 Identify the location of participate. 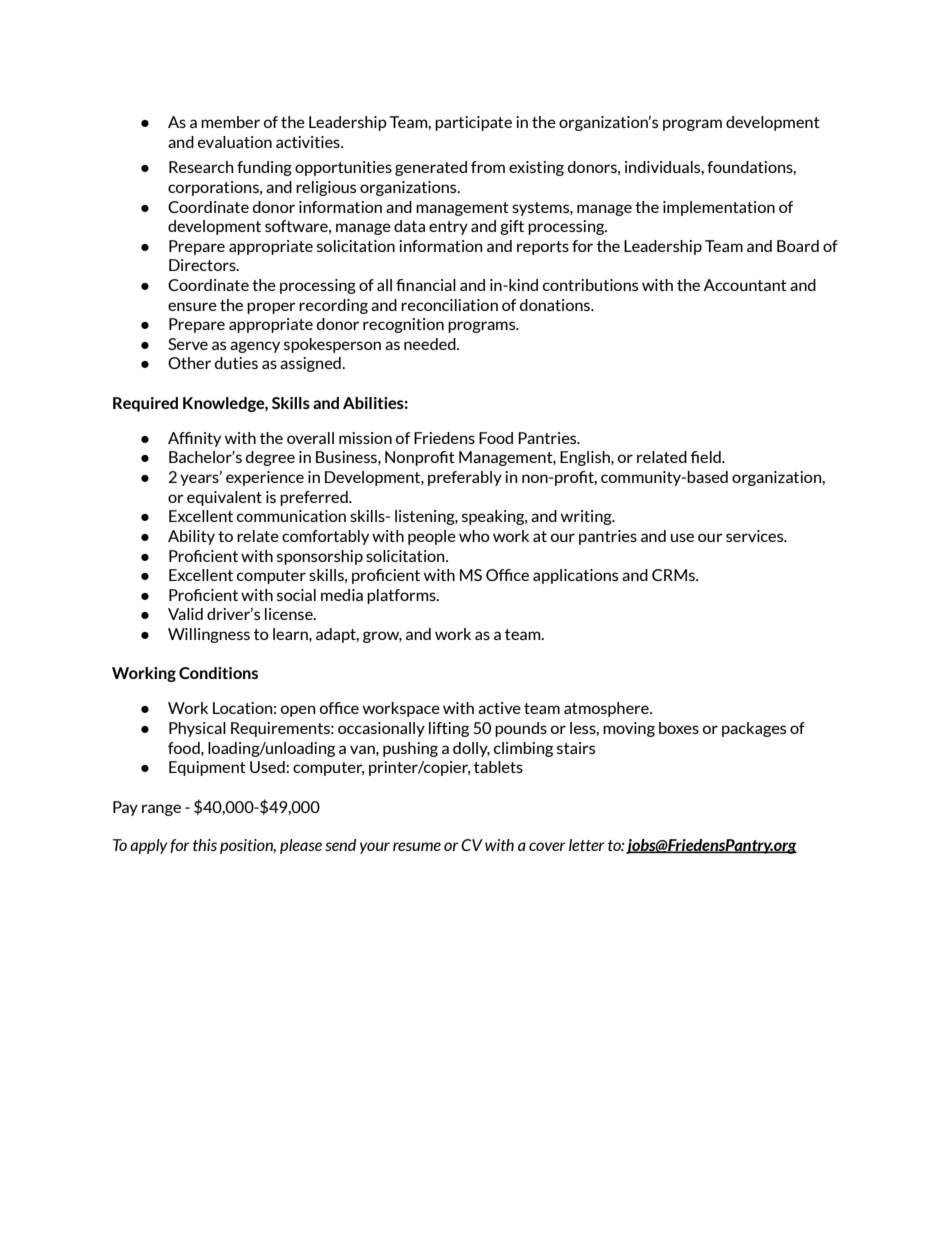
(473, 123).
